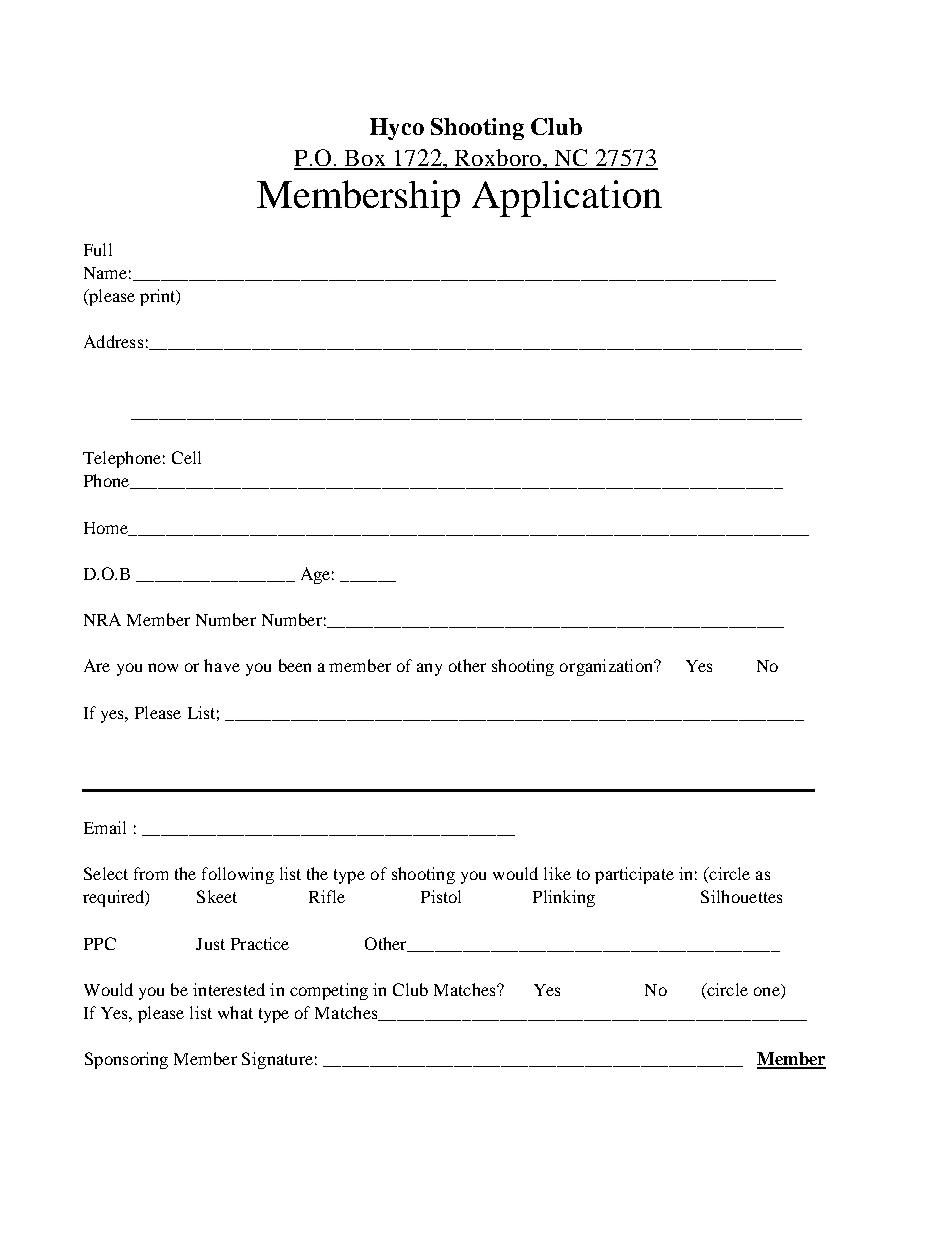 The width and height of the screenshot is (952, 1233). What do you see at coordinates (151, 873) in the screenshot?
I see `from` at bounding box center [151, 873].
